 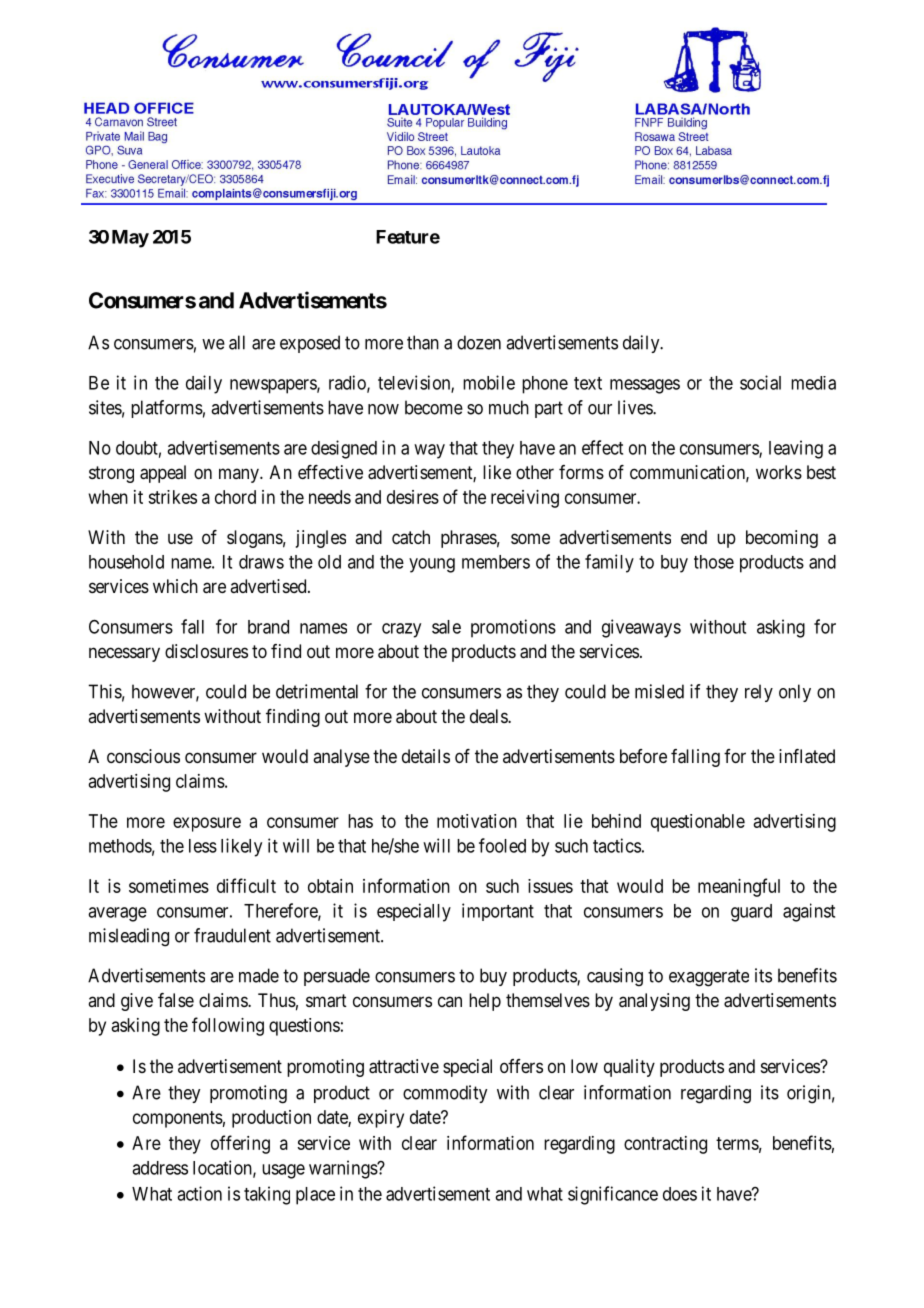 I want to click on May, so click(x=130, y=239).
